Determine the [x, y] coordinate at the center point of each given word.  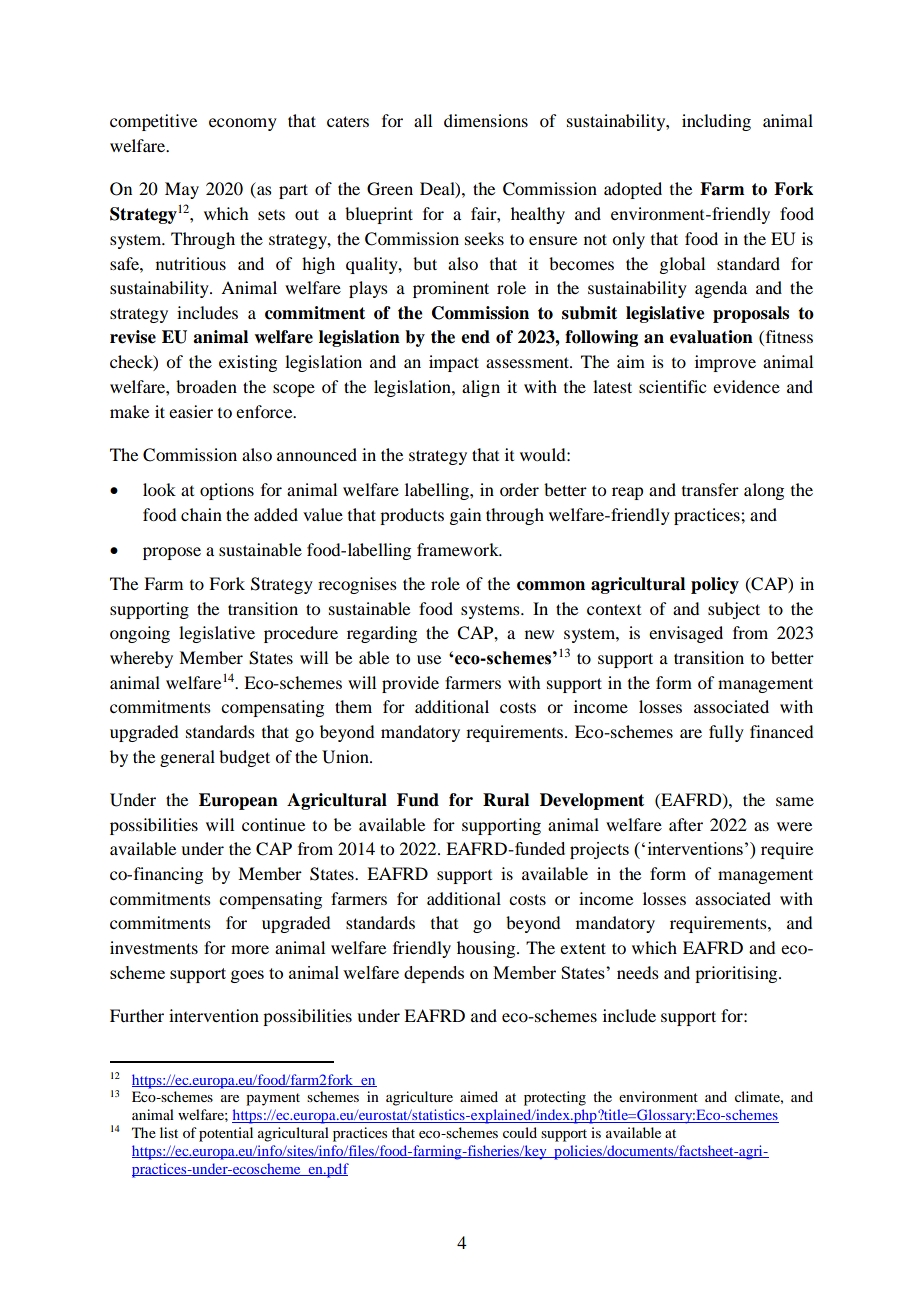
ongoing [140, 634]
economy [243, 124]
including [716, 122]
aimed [479, 1096]
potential [226, 1134]
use [429, 659]
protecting [555, 1098]
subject [734, 610]
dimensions [486, 120]
